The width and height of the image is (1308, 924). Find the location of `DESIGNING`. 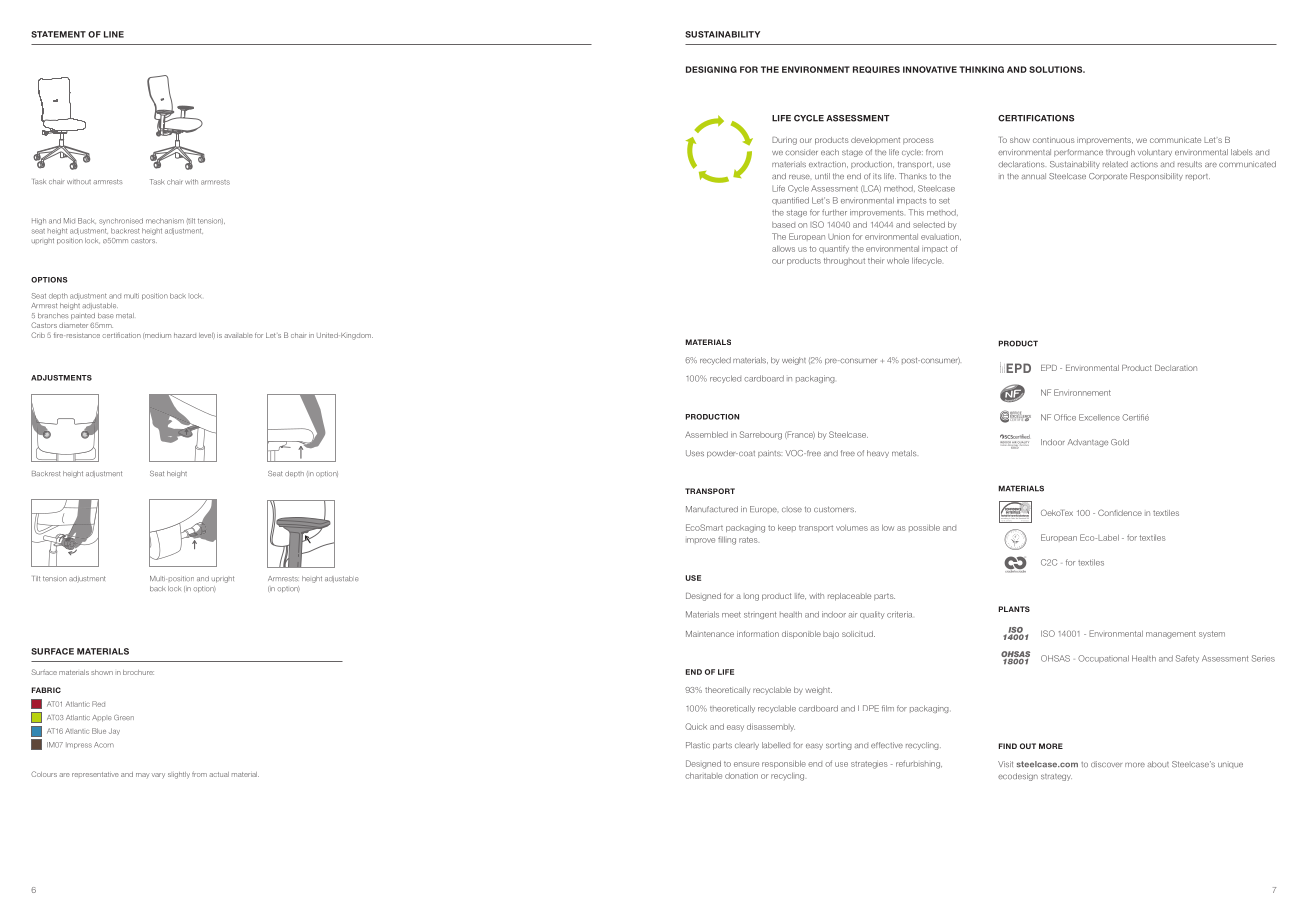

DESIGNING is located at coordinates (711, 69).
